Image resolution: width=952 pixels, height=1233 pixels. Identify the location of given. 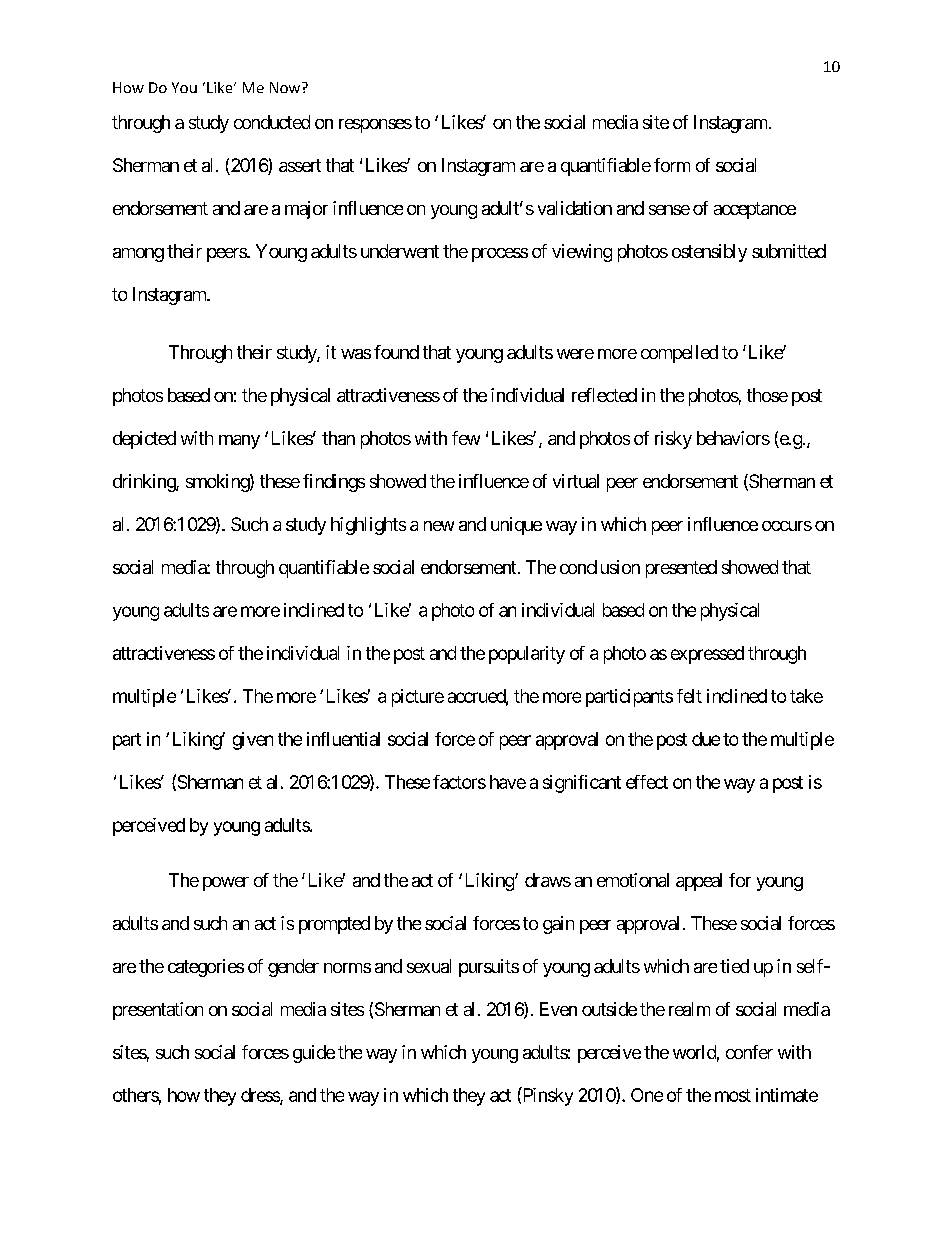
(253, 741).
